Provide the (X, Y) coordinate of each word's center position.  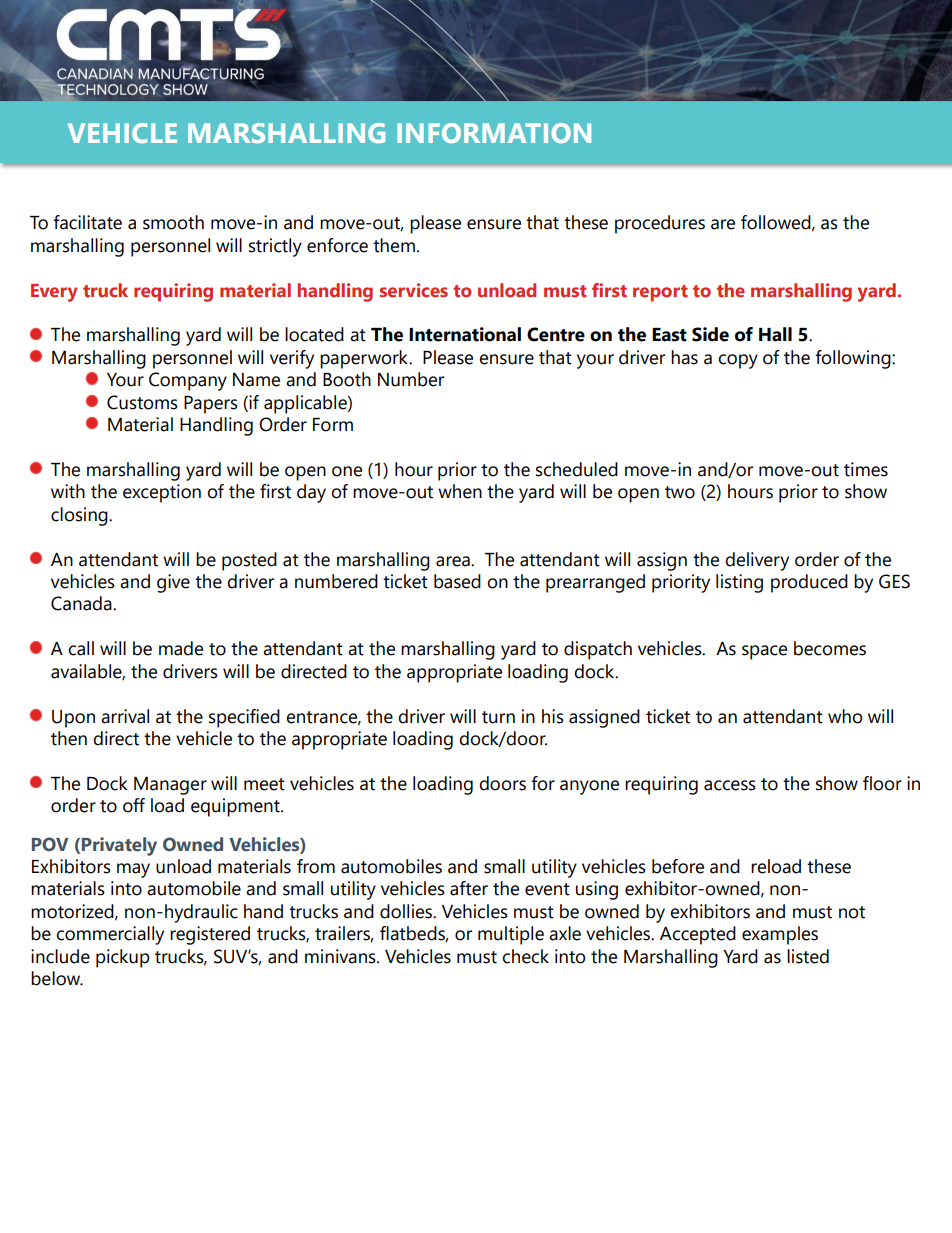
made (181, 648)
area (454, 561)
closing (80, 516)
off (134, 805)
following (854, 359)
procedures (660, 224)
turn (498, 717)
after (469, 888)
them (394, 245)
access (730, 785)
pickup (122, 958)
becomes (830, 648)
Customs (142, 402)
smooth (173, 222)
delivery (757, 561)
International (465, 334)
